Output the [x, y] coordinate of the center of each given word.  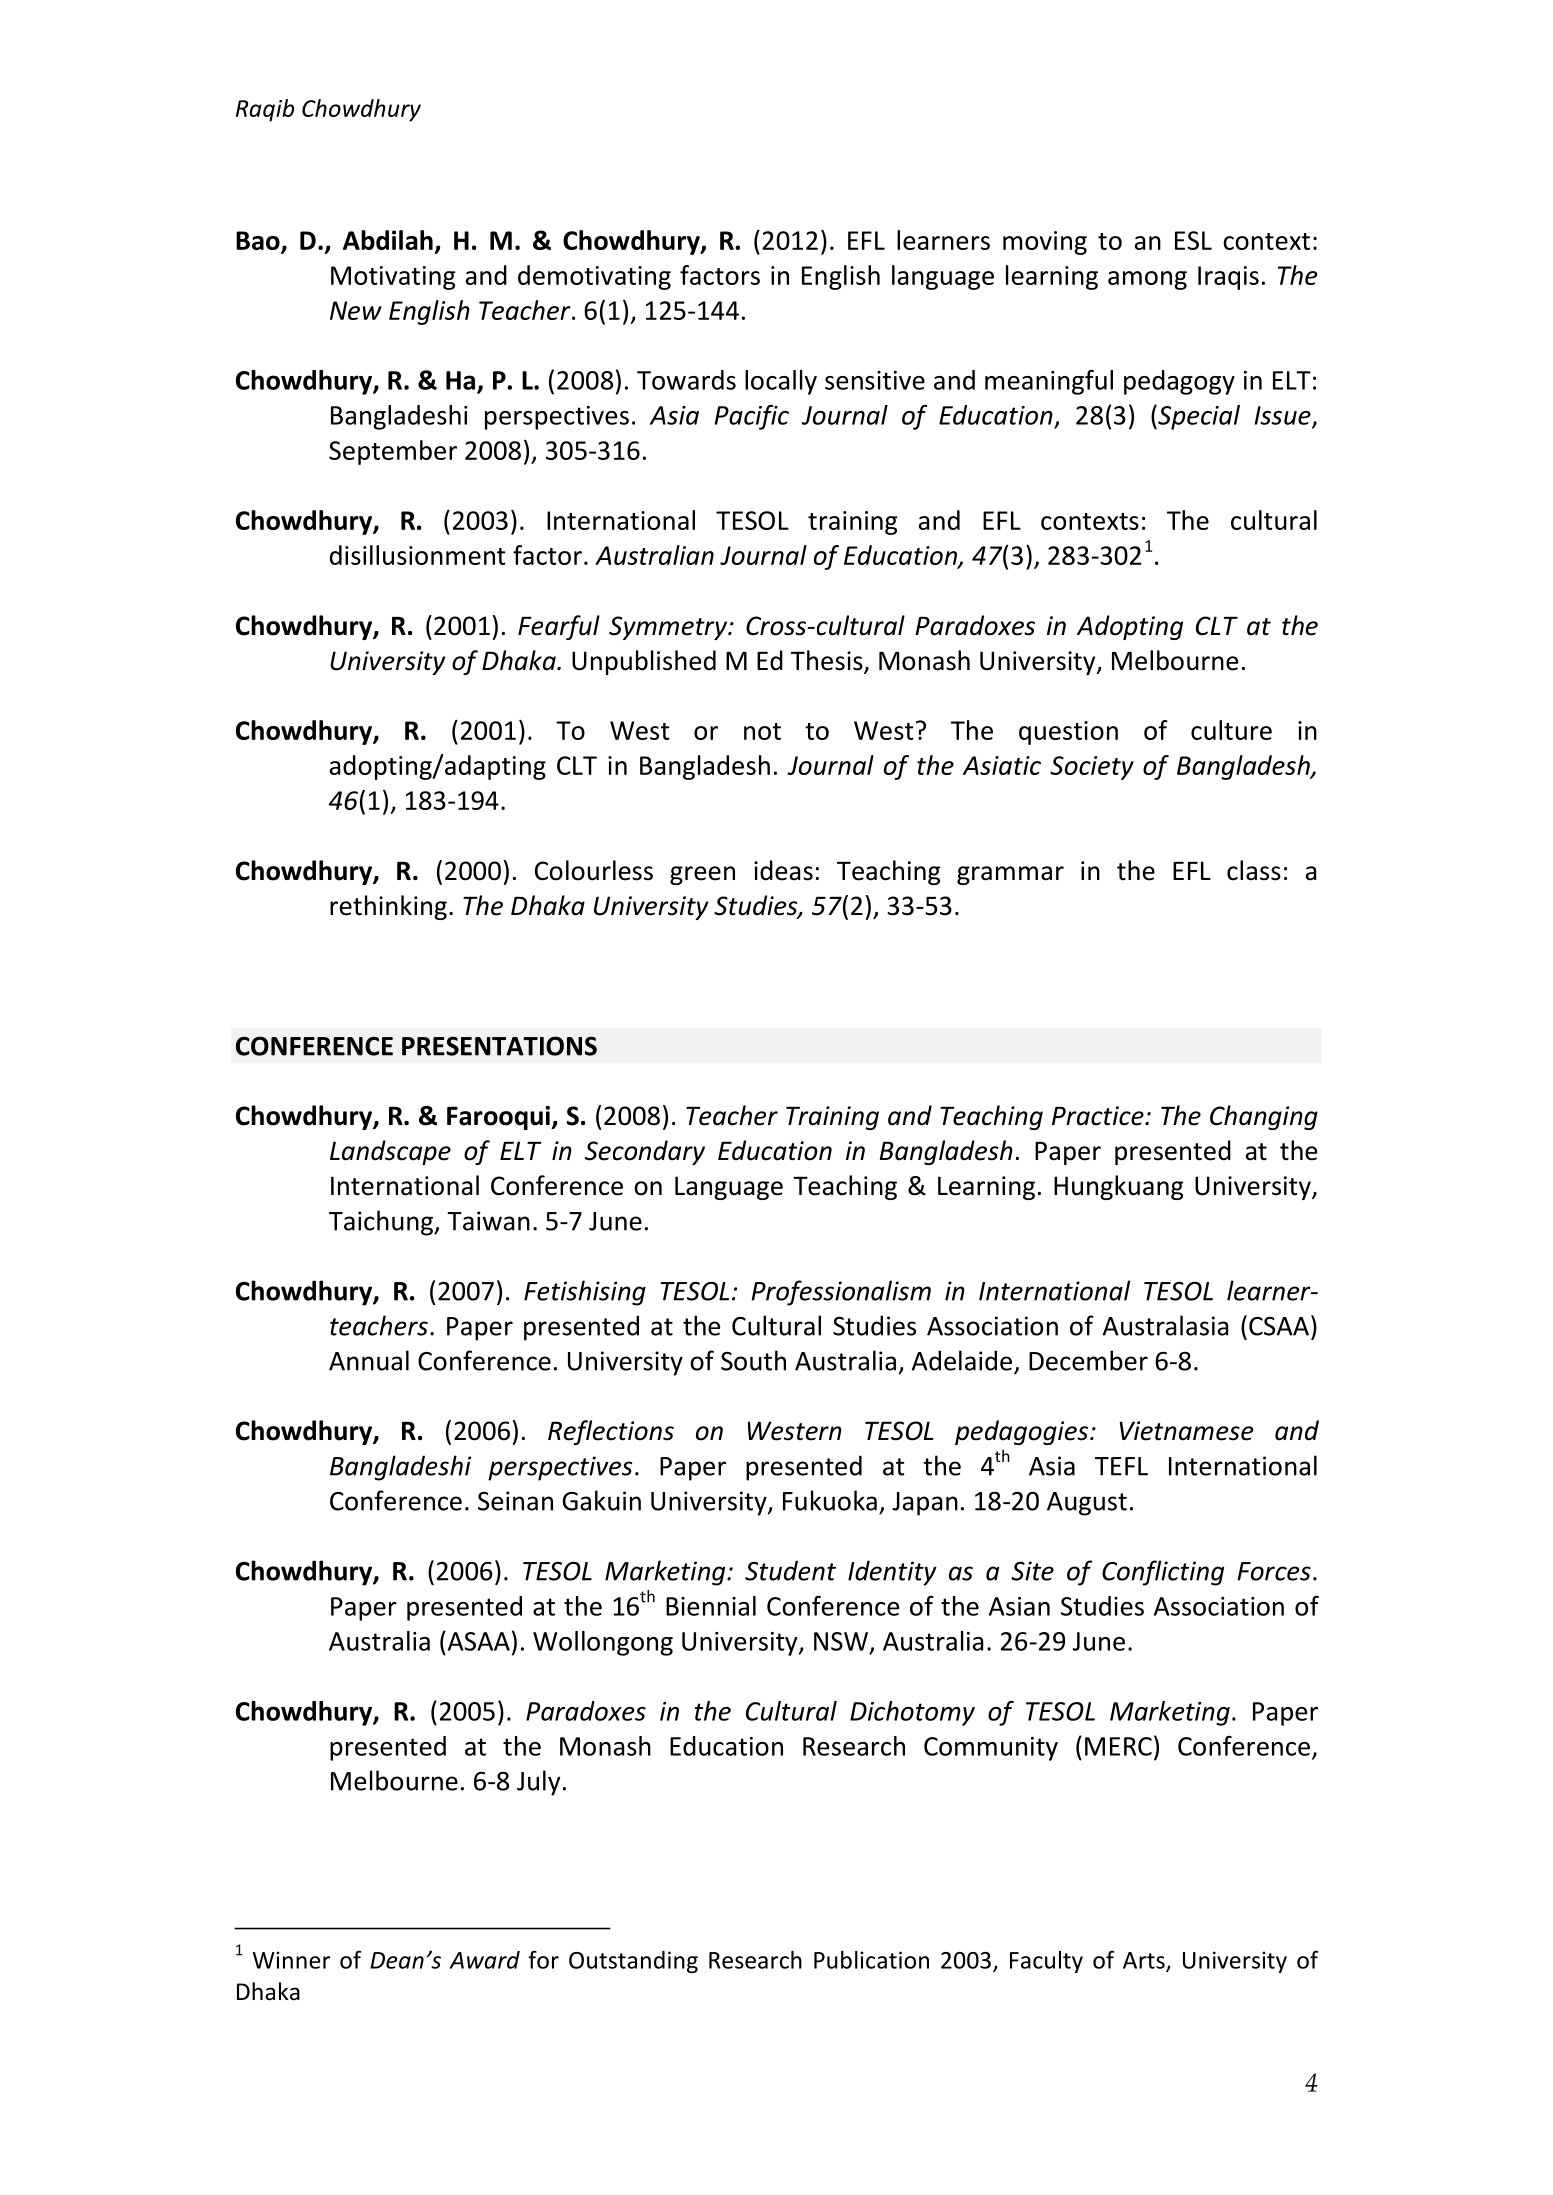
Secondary [645, 1152]
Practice [1099, 1116]
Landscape [390, 1152]
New [356, 310]
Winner [291, 1960]
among [1147, 280]
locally [781, 382]
